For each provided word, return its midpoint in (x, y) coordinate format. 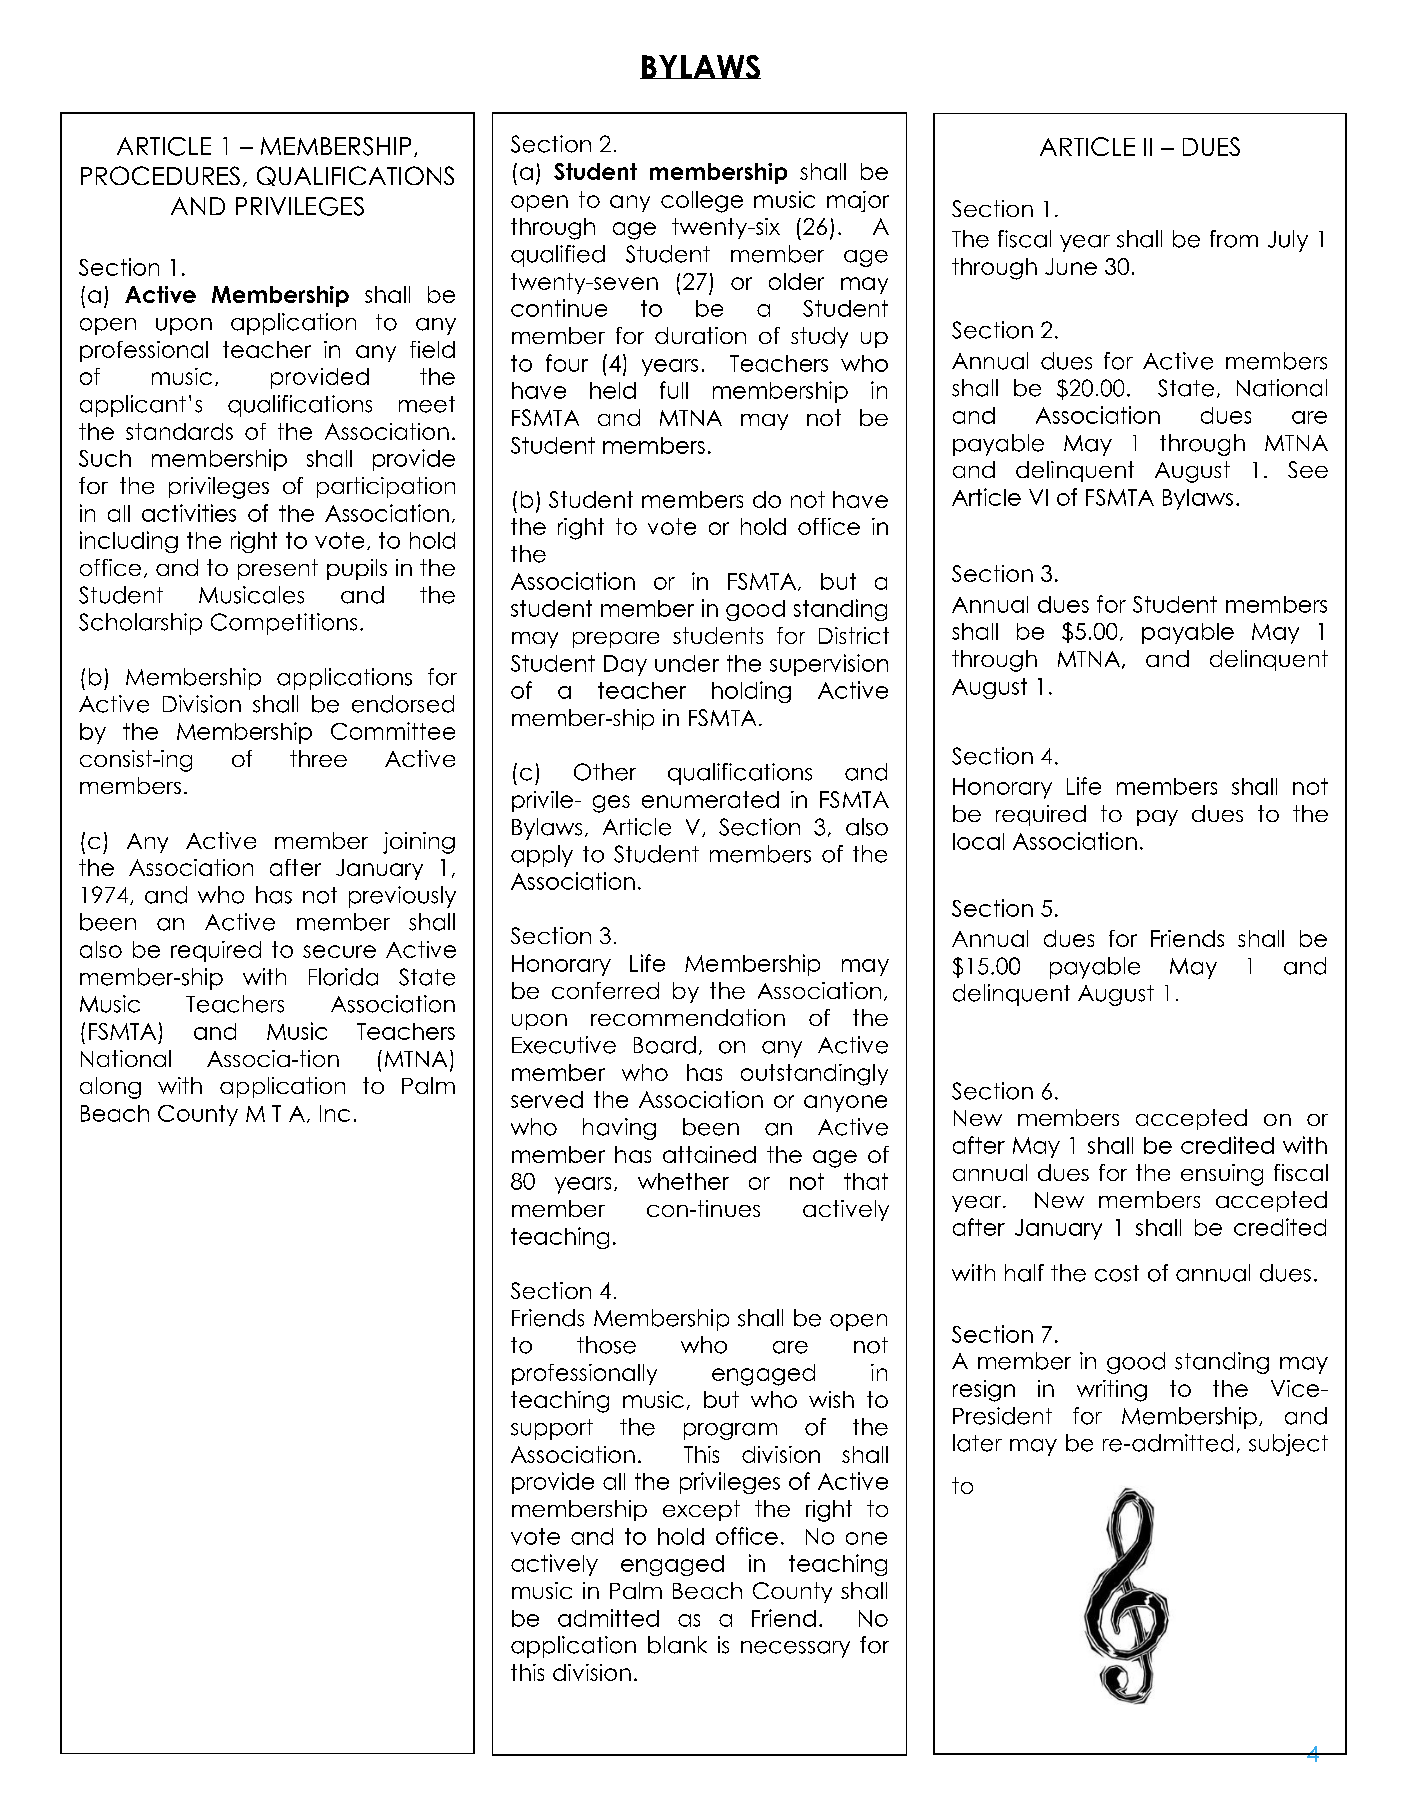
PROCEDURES (160, 175)
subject (1288, 1445)
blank (677, 1645)
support (552, 1429)
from (1234, 239)
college (702, 202)
